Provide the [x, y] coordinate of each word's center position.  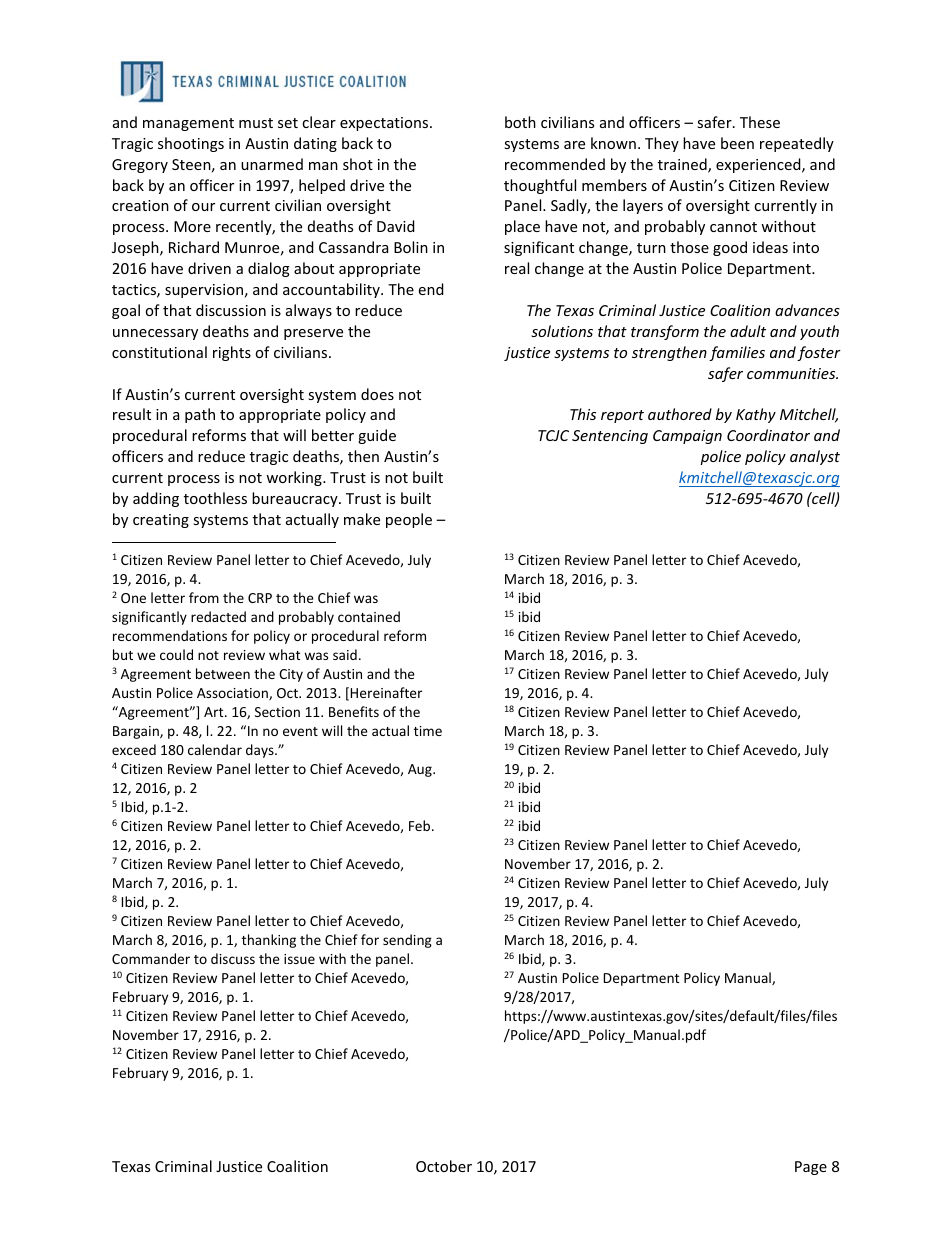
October [444, 1166]
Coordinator [768, 435]
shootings [191, 144]
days [261, 751]
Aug [421, 770]
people [409, 520]
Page [811, 1168]
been [737, 143]
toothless [215, 498]
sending [407, 941]
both [520, 122]
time [428, 731]
